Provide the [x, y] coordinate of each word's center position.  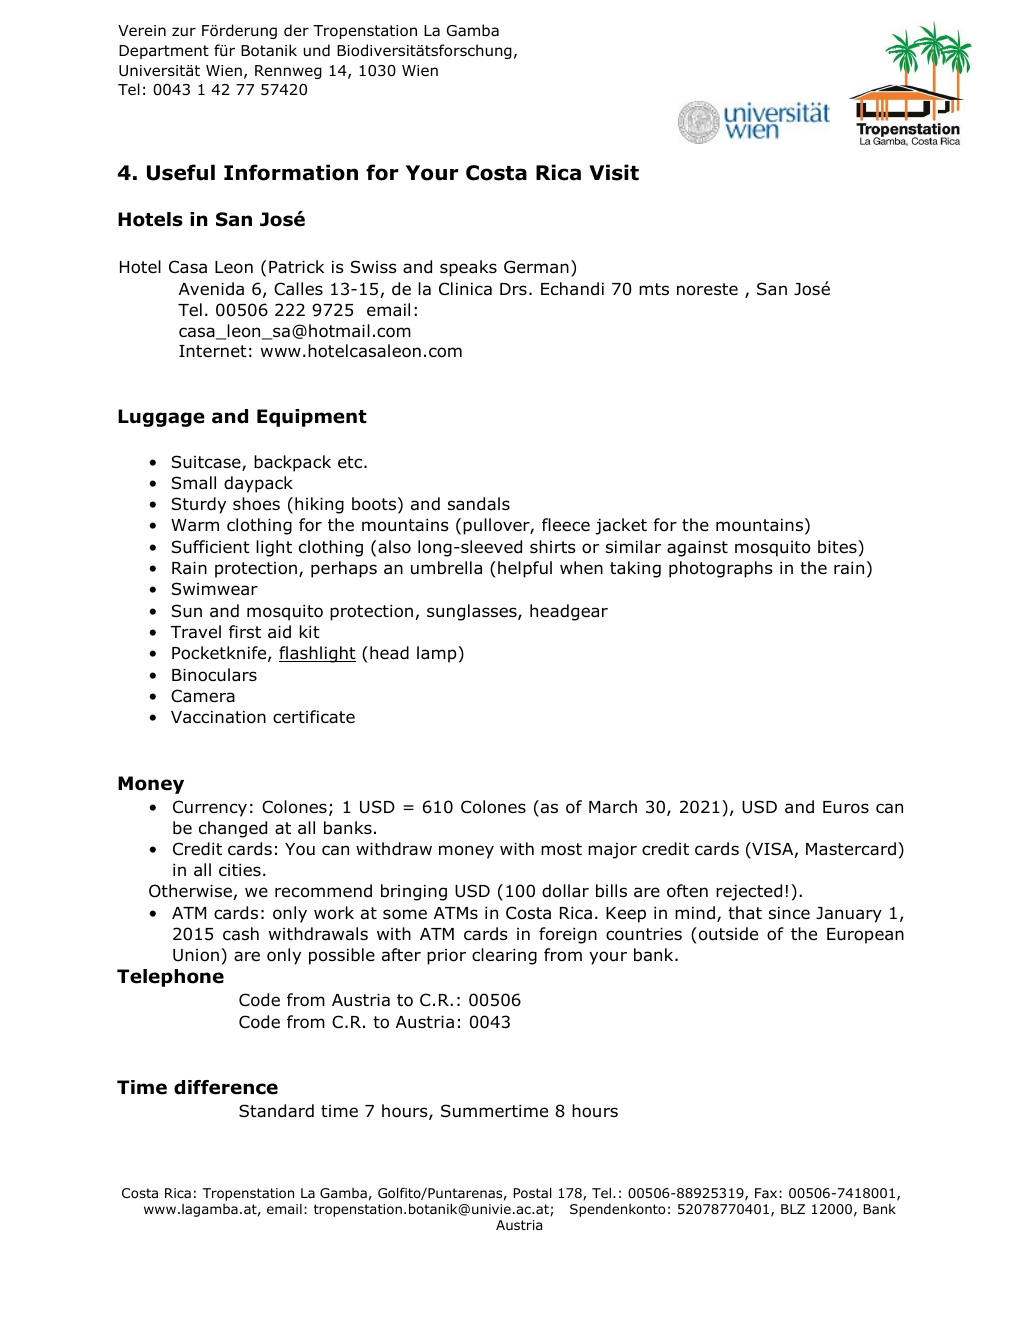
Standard [276, 1111]
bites [838, 547]
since [789, 913]
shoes [256, 504]
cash [241, 934]
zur [184, 32]
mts [654, 289]
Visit [614, 172]
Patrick [296, 267]
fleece [566, 525]
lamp [438, 654]
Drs [513, 289]
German [536, 267]
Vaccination [218, 717]
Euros [846, 807]
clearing [504, 956]
